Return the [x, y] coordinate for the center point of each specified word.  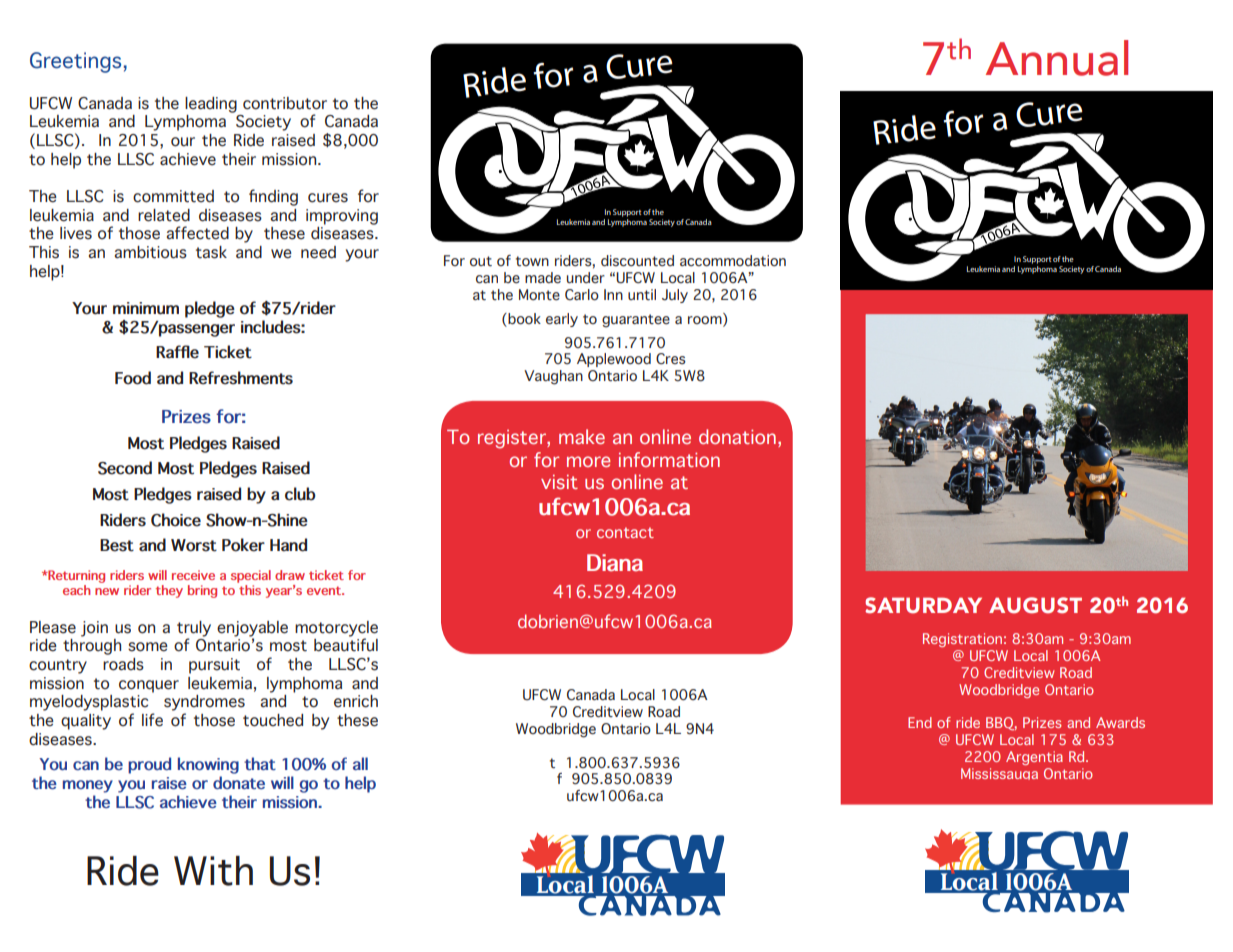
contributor [285, 103]
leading [211, 105]
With [213, 871]
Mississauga [999, 774]
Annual [1057, 58]
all [360, 763]
